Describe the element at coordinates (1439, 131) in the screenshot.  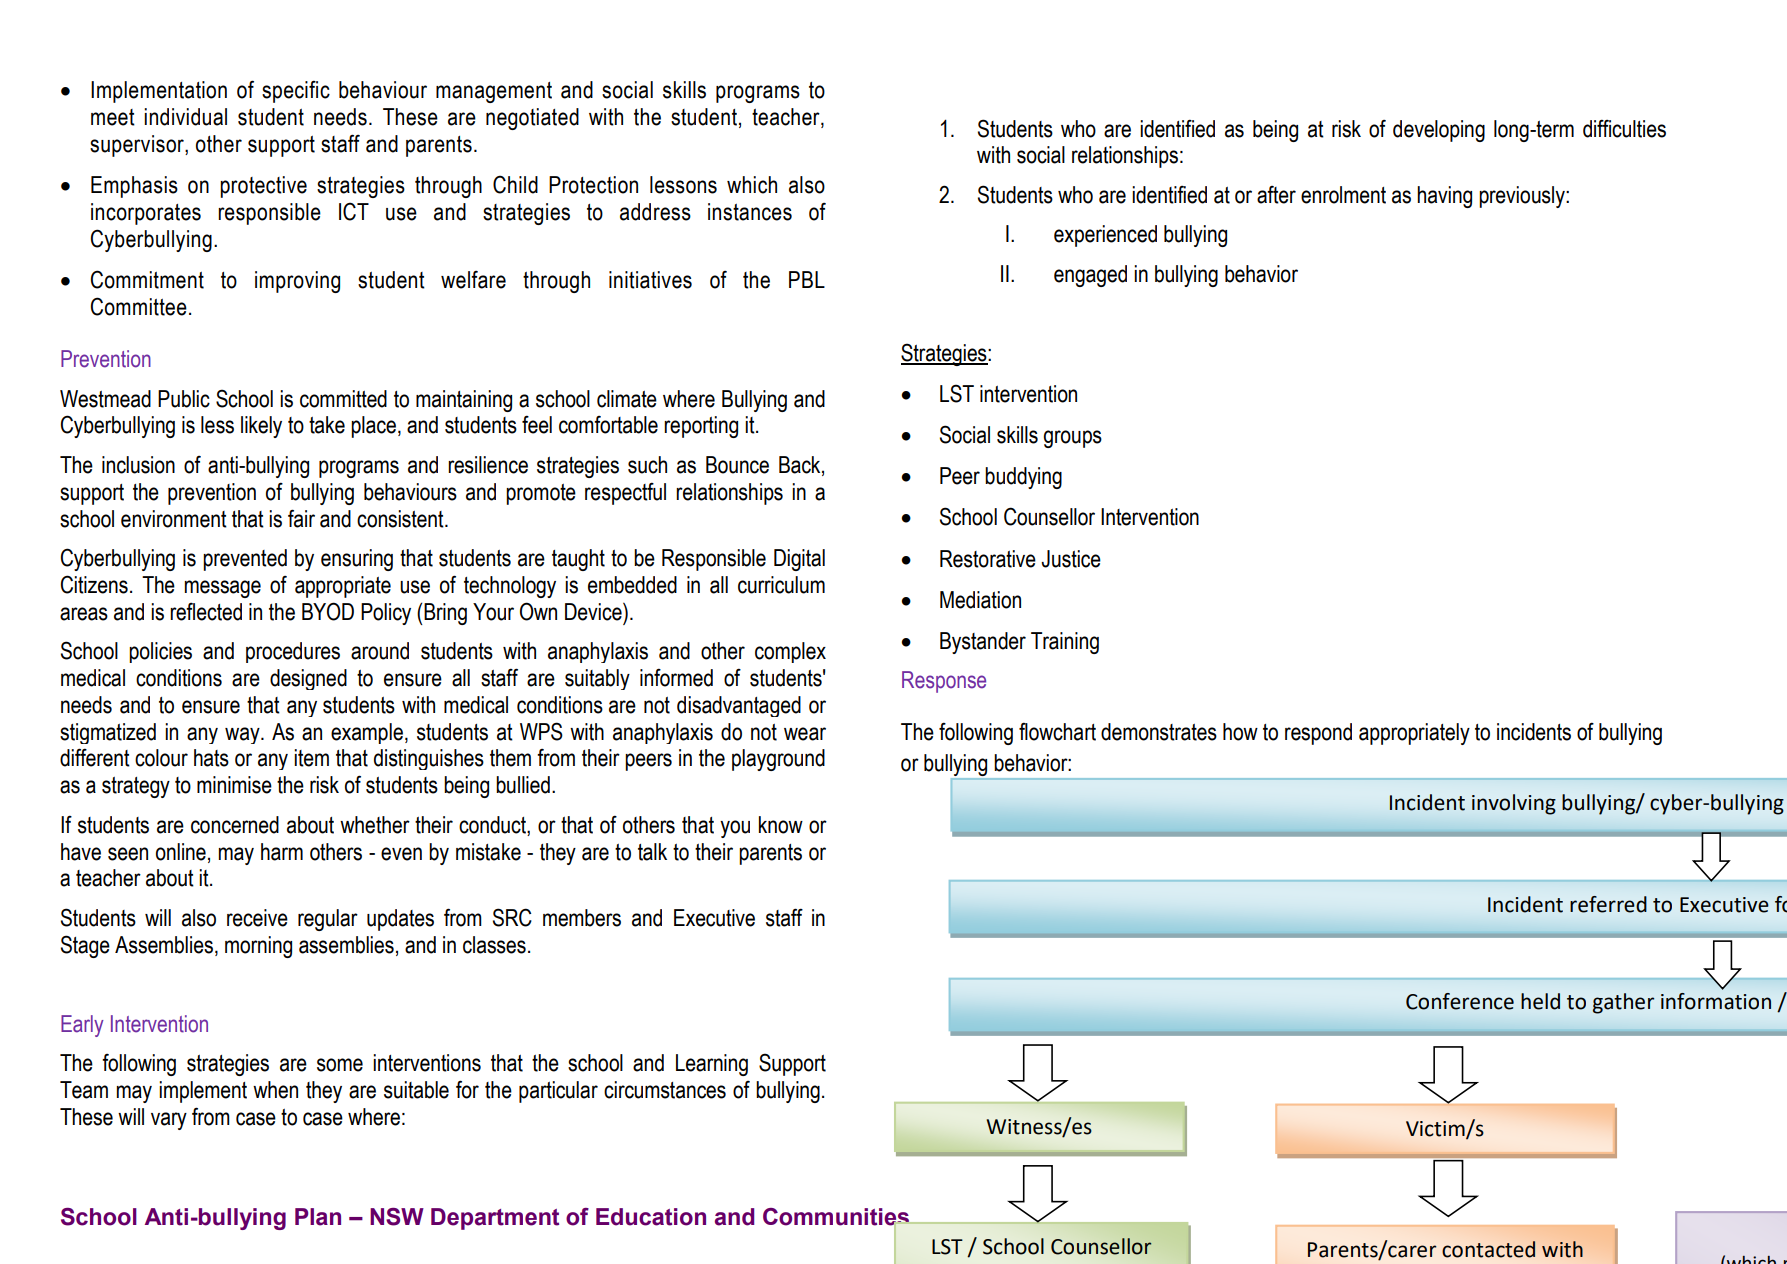
I see `developing` at that location.
